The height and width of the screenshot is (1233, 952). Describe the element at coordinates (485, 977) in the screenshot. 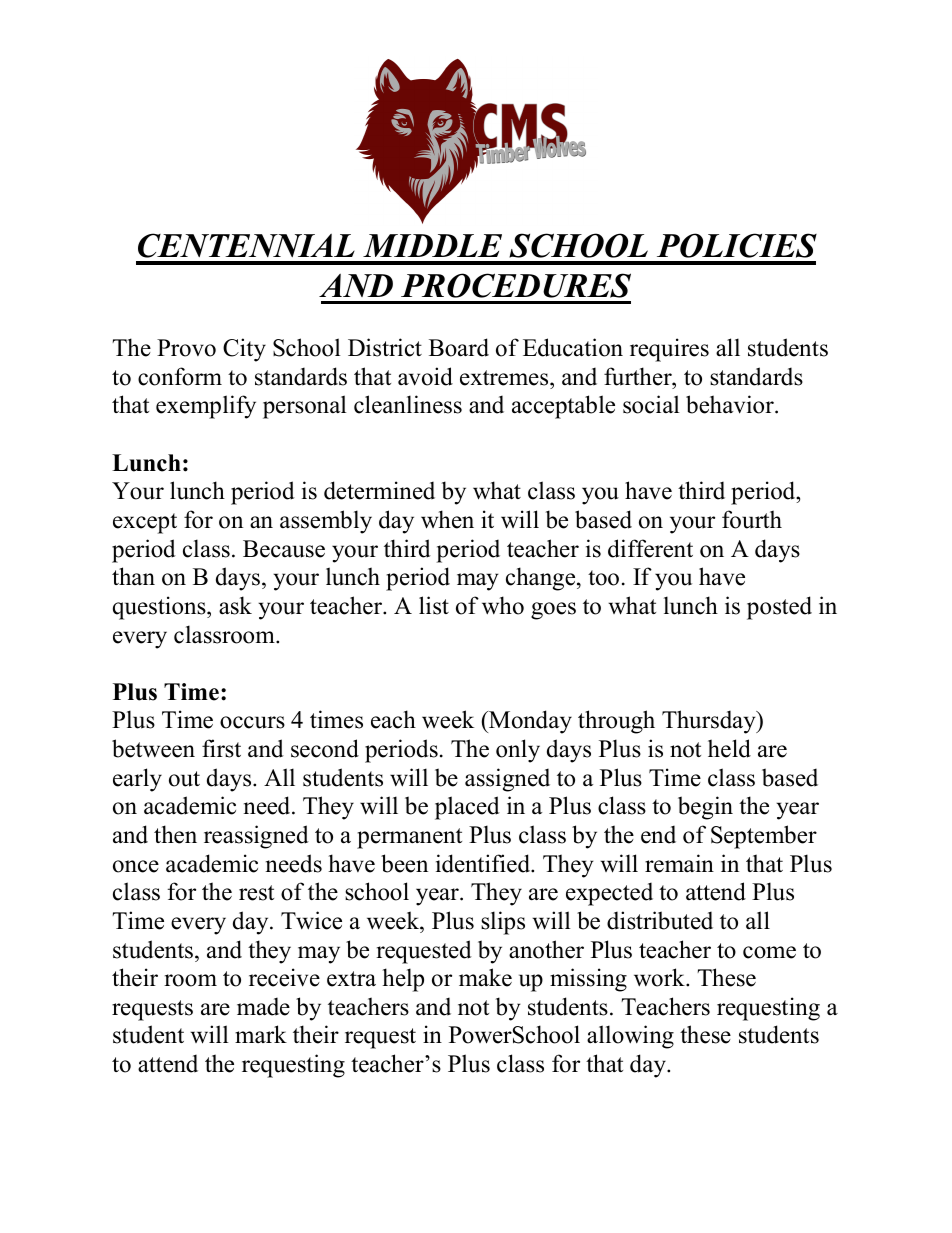

I see `make` at that location.
